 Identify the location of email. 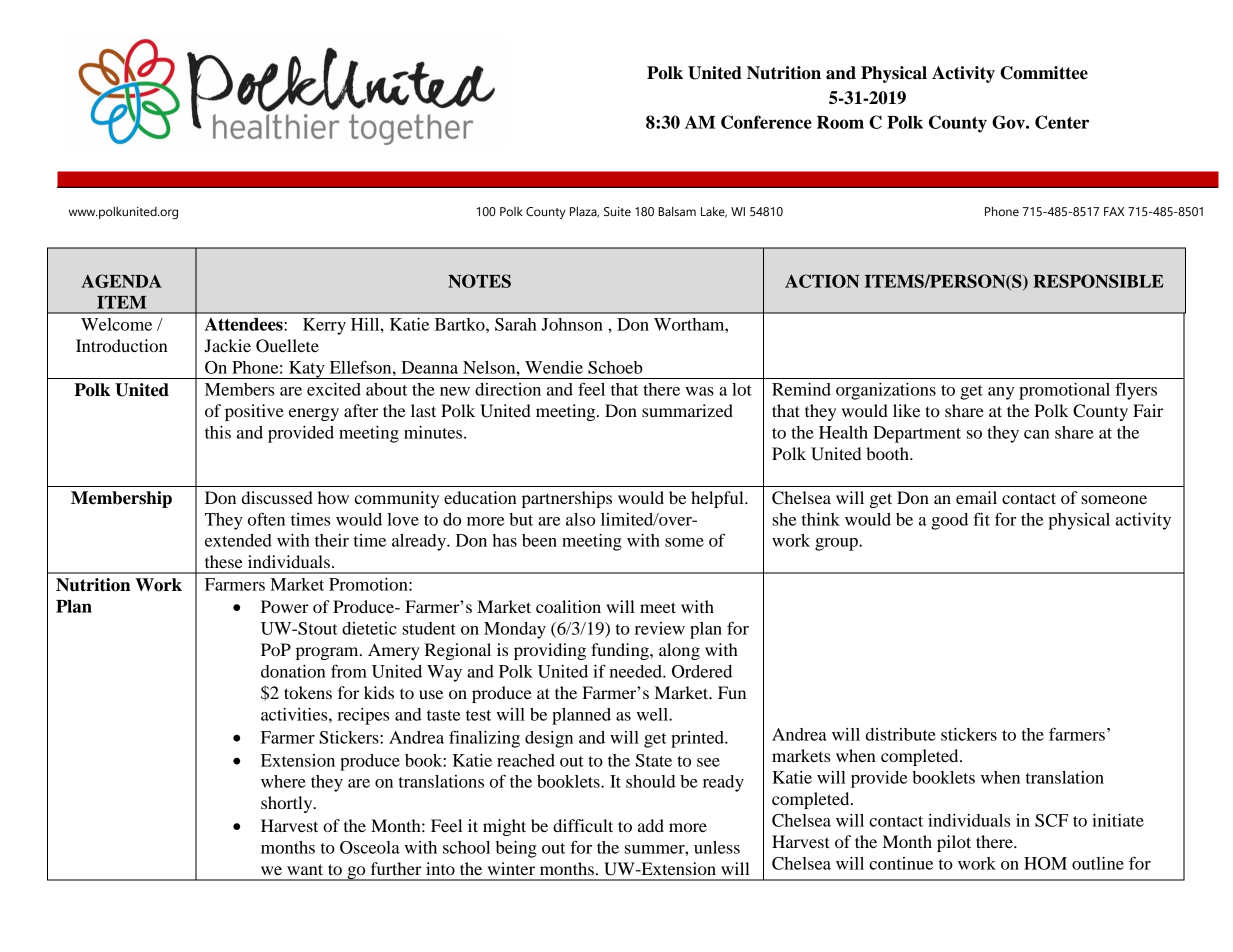
(976, 497).
